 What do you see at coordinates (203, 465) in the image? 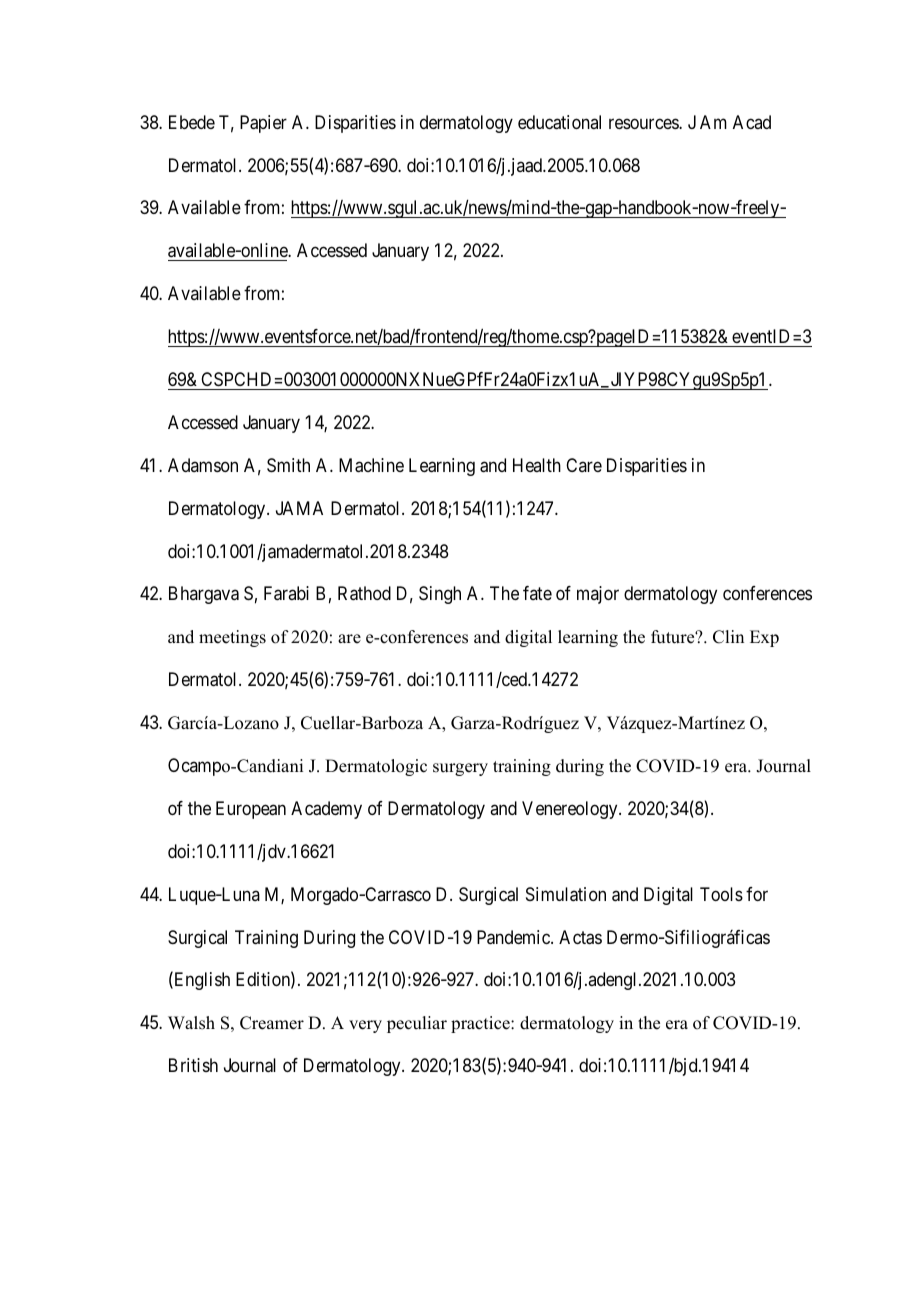
I see `Adamson` at bounding box center [203, 465].
